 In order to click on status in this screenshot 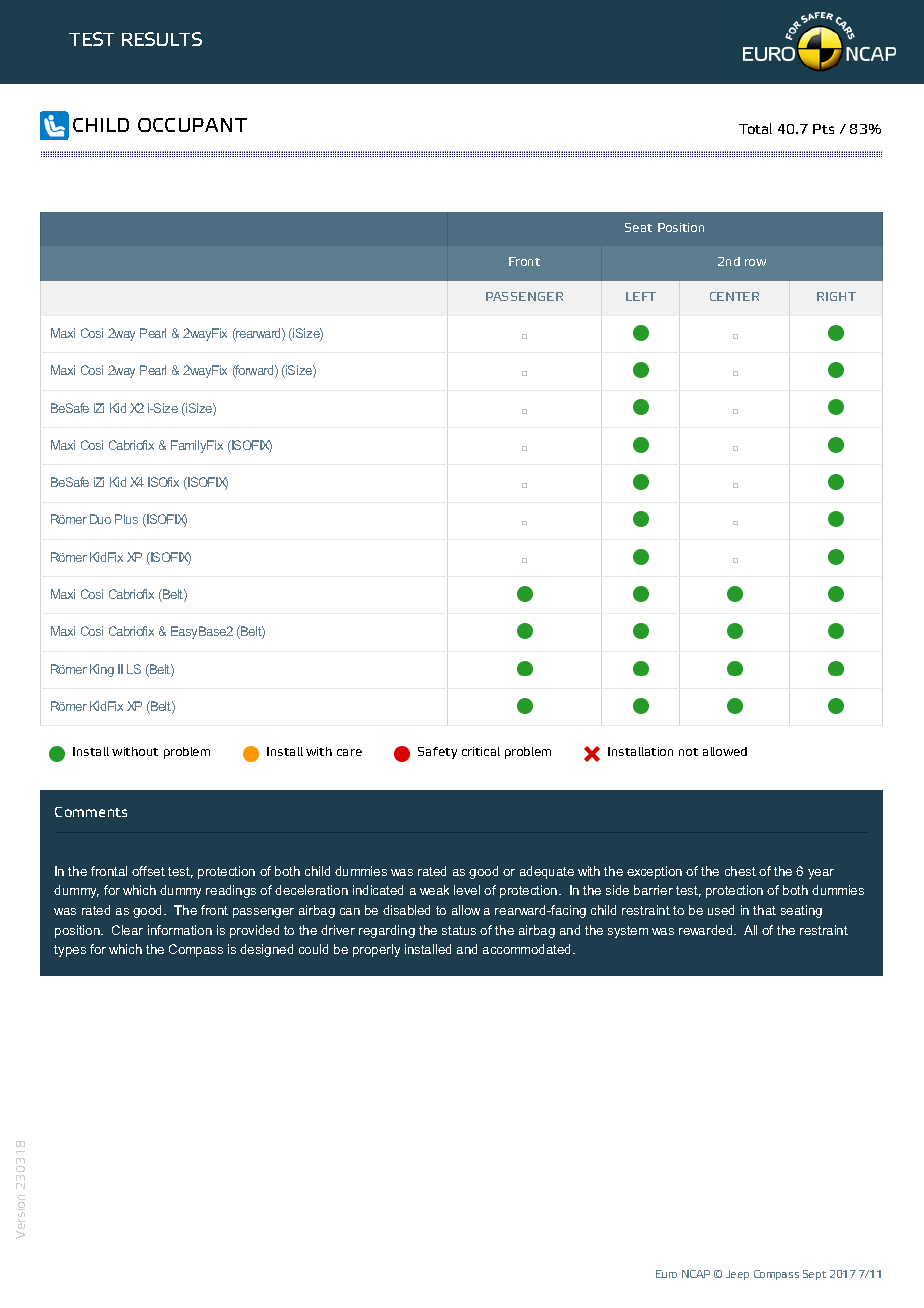, I will do `click(459, 930)`.
